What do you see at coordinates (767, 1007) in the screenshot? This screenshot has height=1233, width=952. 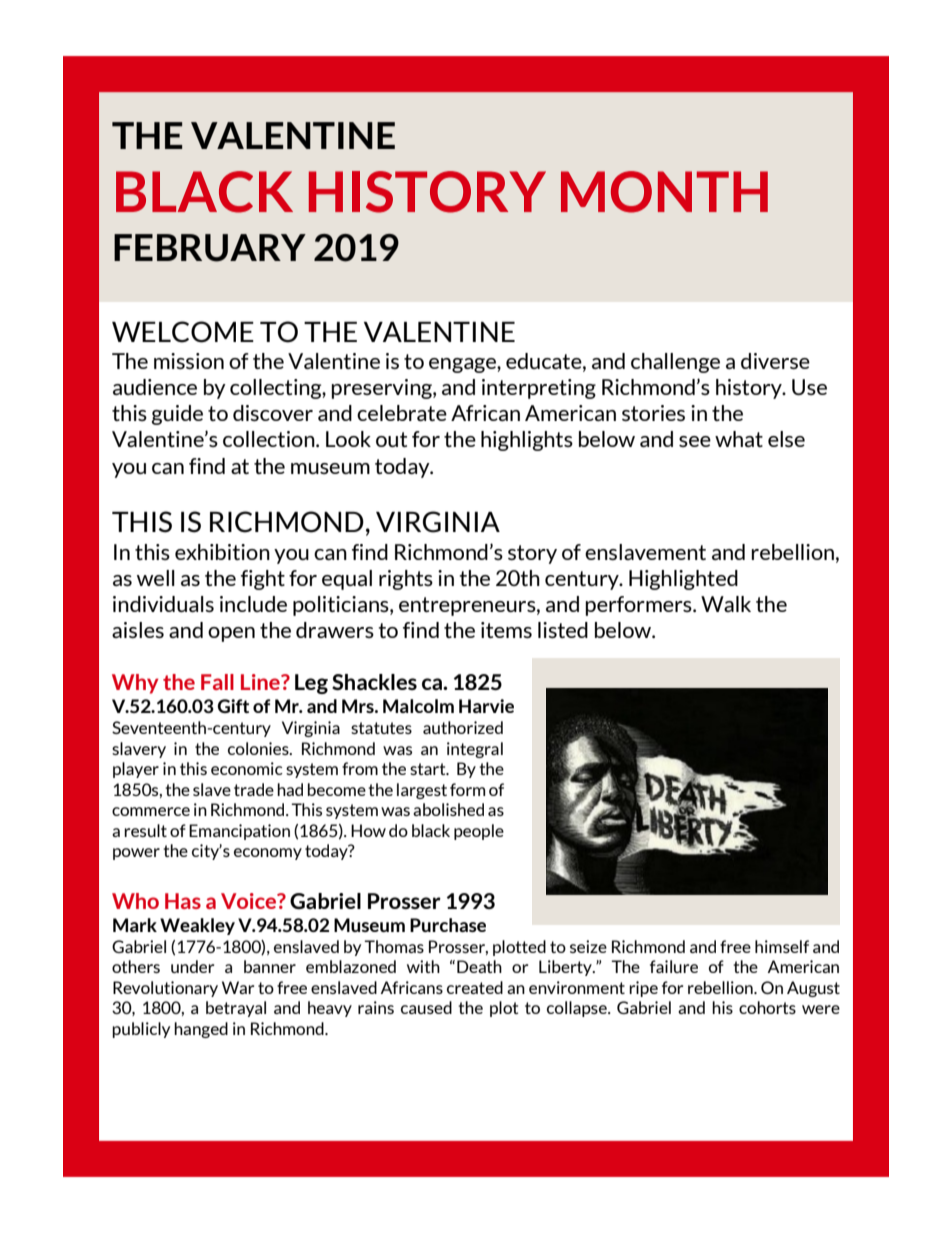 I see `cohorts` at bounding box center [767, 1007].
